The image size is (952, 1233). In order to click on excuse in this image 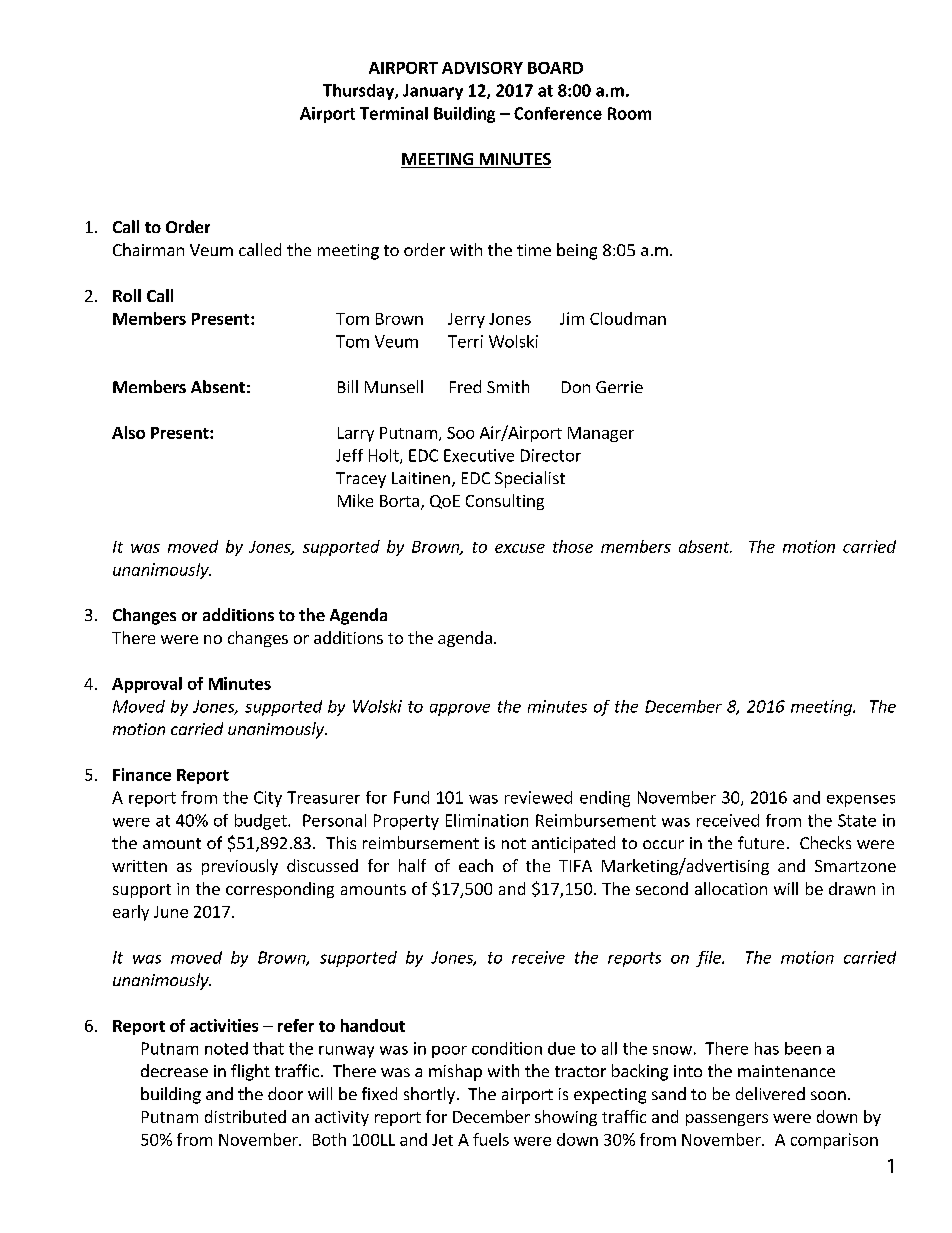, I will do `click(520, 548)`.
